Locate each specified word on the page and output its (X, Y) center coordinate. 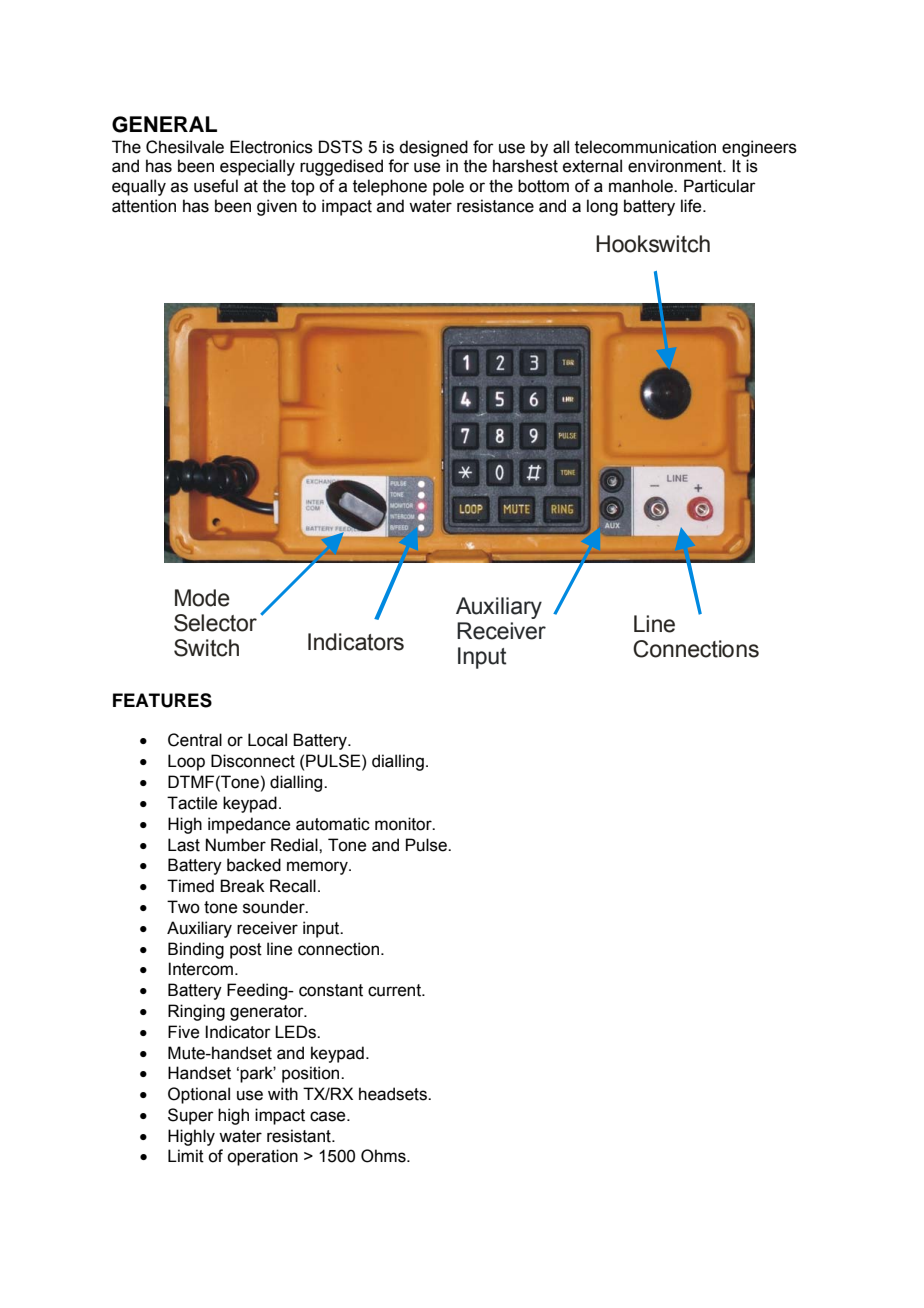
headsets (394, 1094)
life (692, 206)
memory (318, 868)
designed (433, 148)
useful (216, 186)
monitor (404, 824)
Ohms (384, 1156)
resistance (495, 206)
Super (191, 1116)
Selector (215, 623)
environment (676, 166)
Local (267, 740)
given (277, 207)
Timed (190, 886)
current (396, 990)
